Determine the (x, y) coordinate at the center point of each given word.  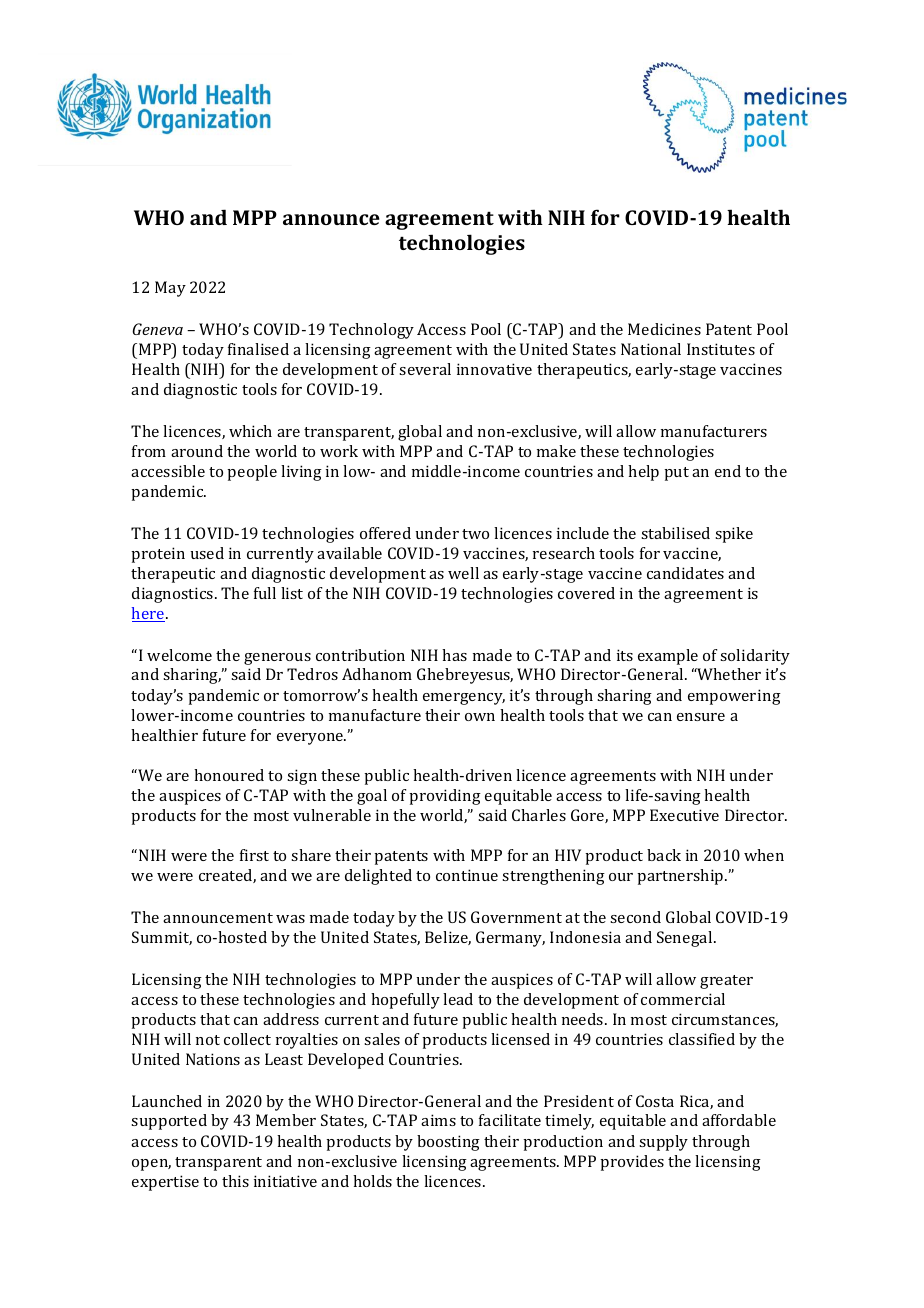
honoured (229, 775)
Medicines (664, 329)
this (235, 1181)
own (480, 717)
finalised (258, 349)
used (207, 553)
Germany (510, 939)
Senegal (686, 939)
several (425, 369)
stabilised (675, 533)
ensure (701, 717)
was (290, 919)
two (475, 534)
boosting (448, 1143)
